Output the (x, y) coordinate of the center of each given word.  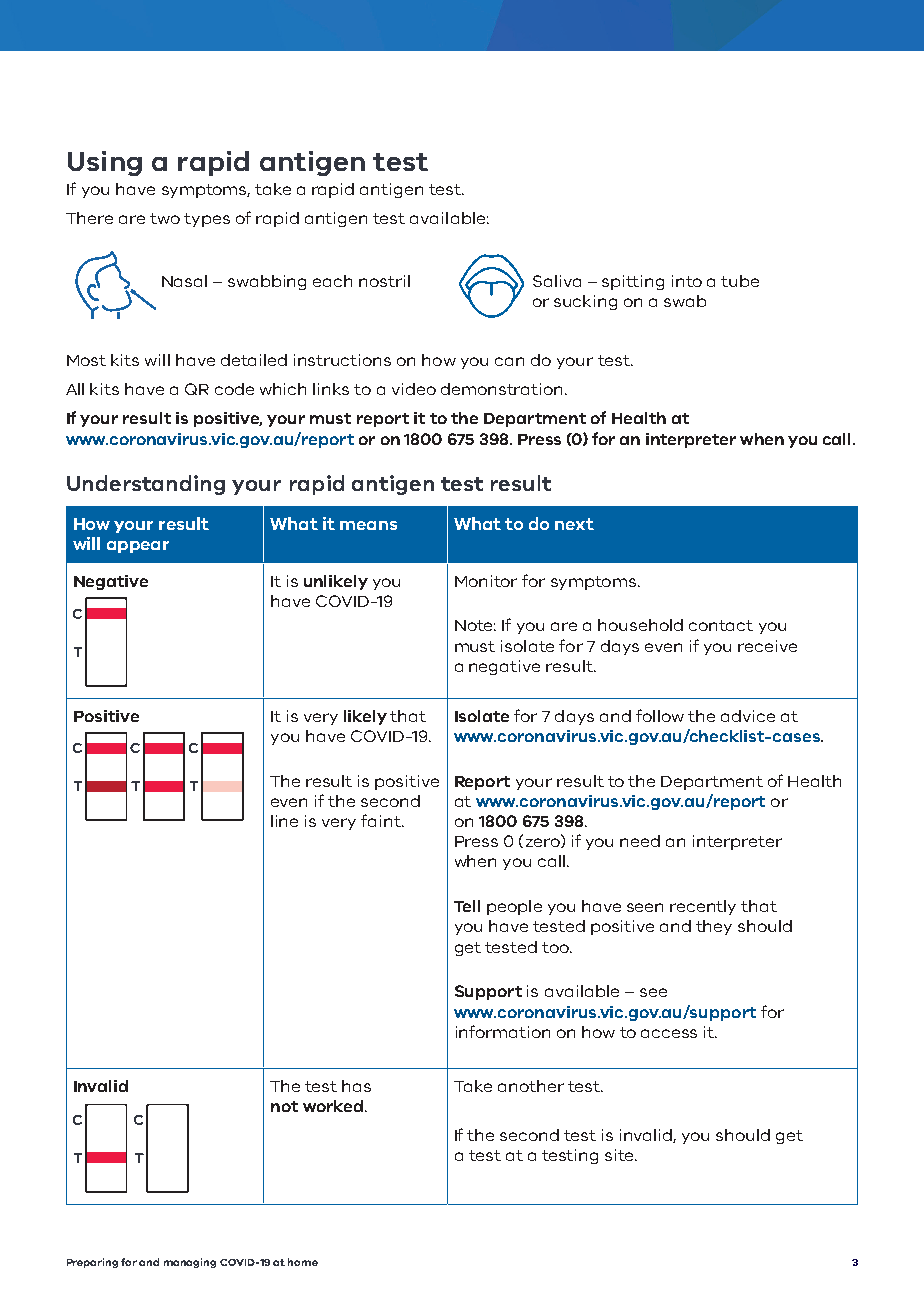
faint (382, 820)
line (284, 821)
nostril (384, 281)
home (303, 1262)
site (620, 1155)
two (165, 218)
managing (190, 1263)
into (687, 281)
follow (660, 715)
